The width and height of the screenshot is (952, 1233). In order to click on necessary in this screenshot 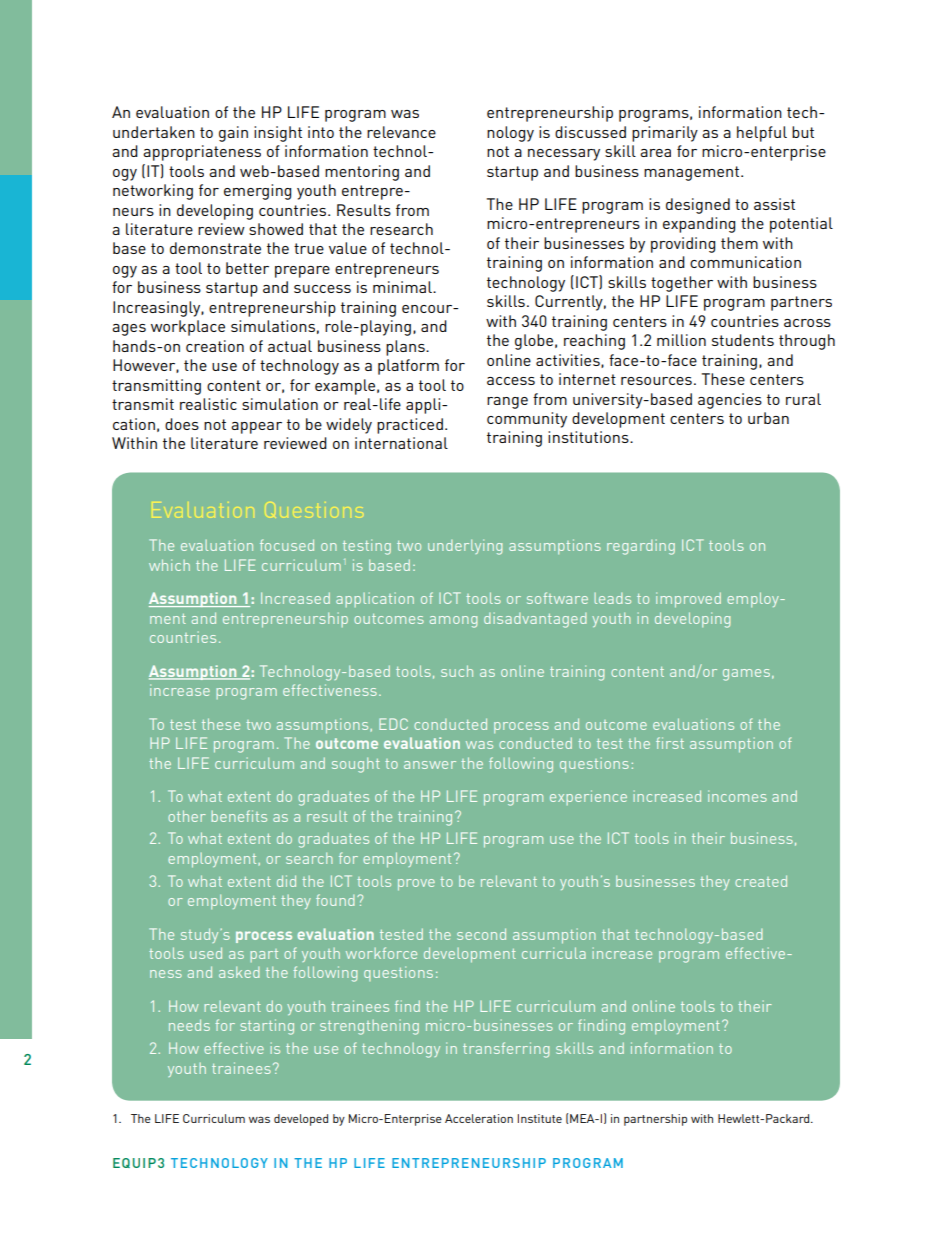, I will do `click(564, 155)`.
